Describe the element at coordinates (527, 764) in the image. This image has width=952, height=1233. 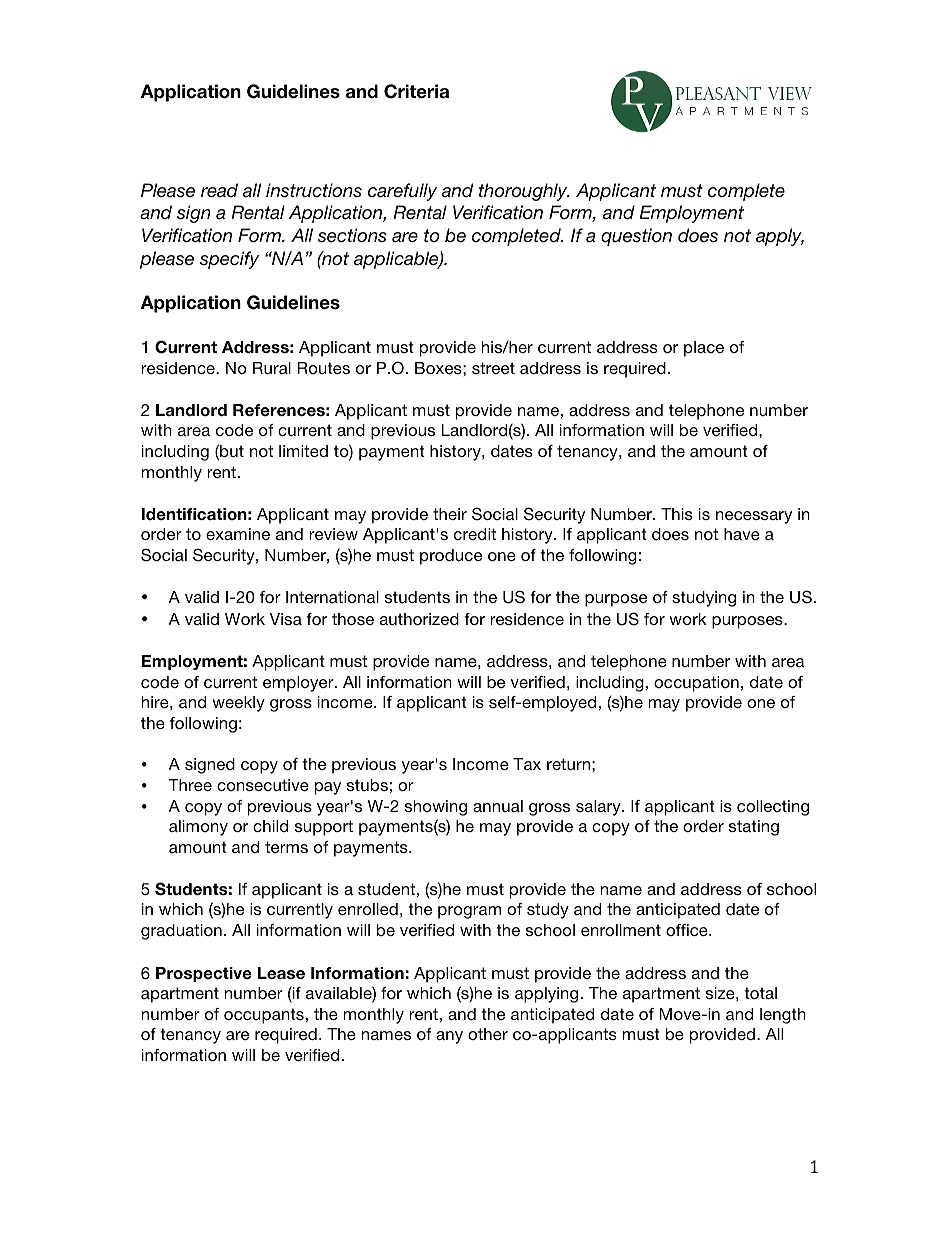
I see `Tax` at that location.
